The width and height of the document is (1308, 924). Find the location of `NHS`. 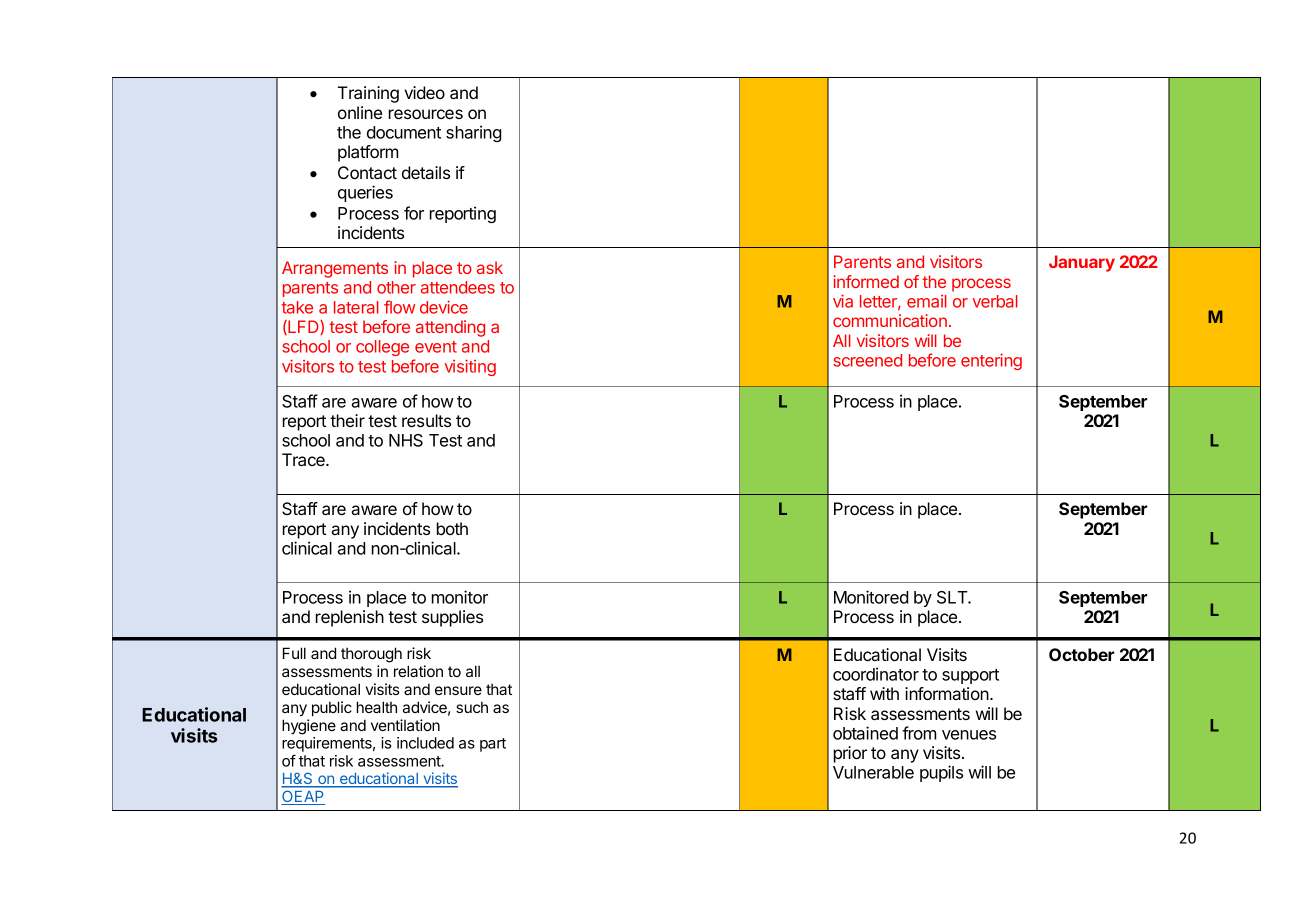

NHS is located at coordinates (406, 440).
